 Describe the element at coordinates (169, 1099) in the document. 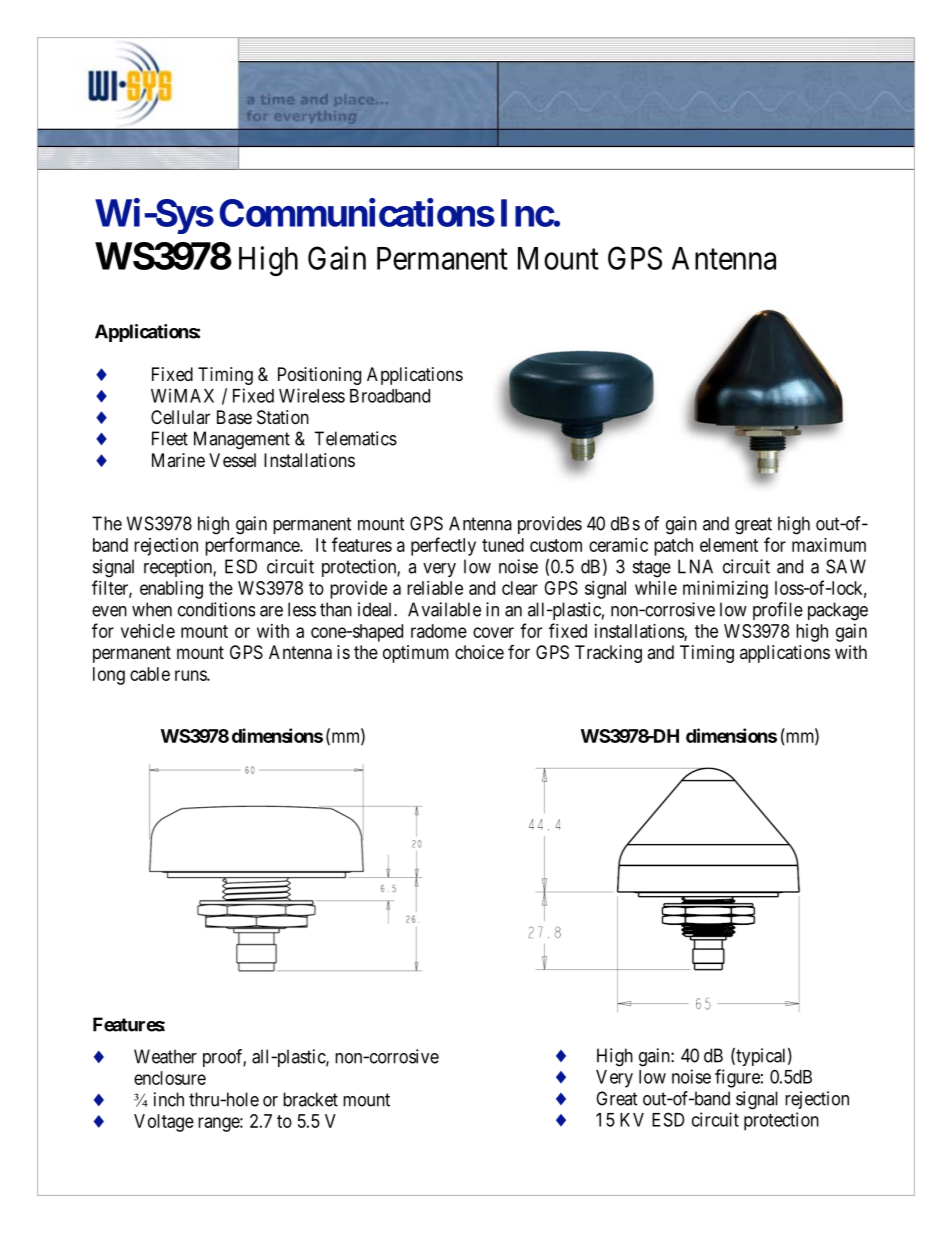

I see `inch` at that location.
